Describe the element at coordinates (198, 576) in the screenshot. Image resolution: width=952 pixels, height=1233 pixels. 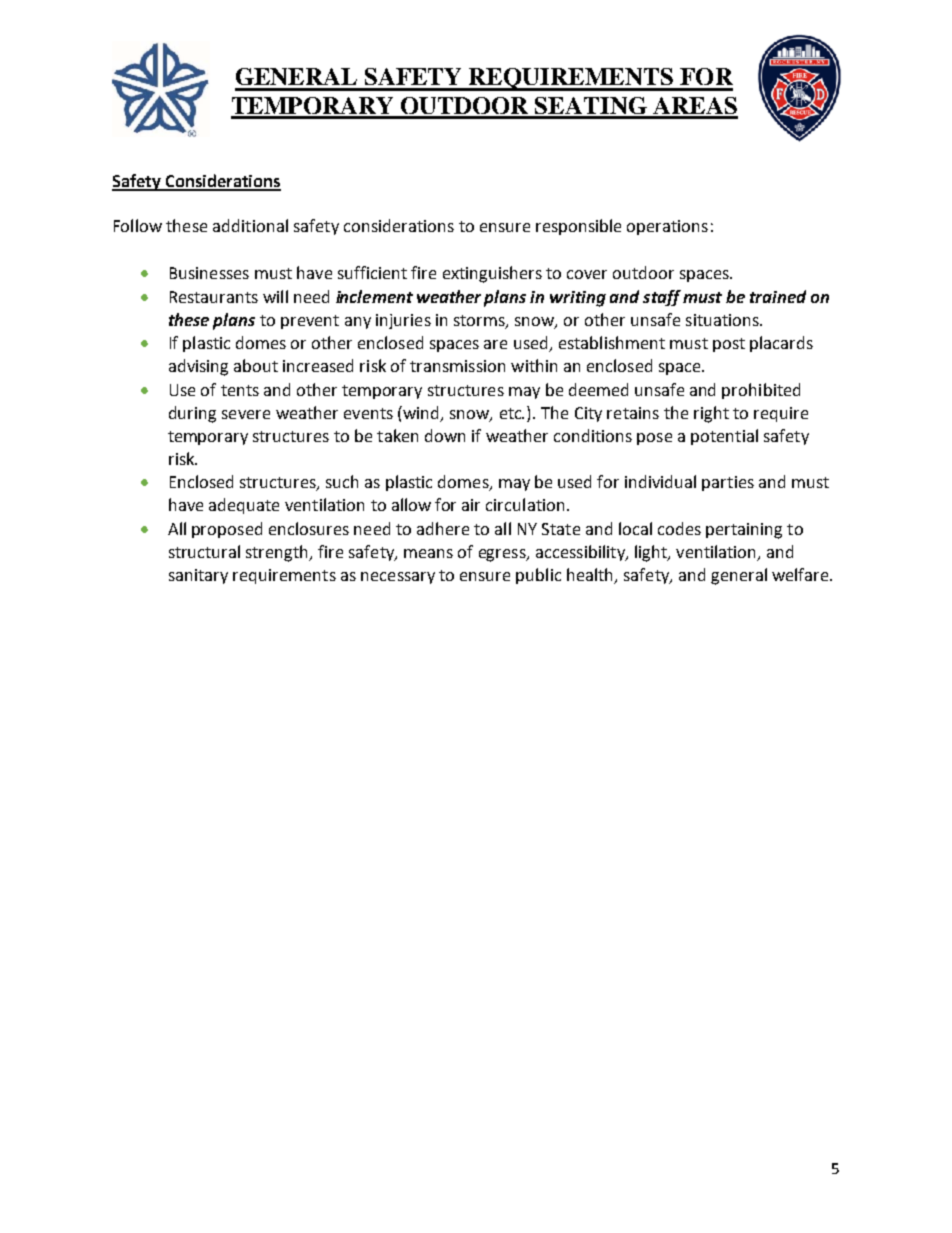
I see `sanitary` at that location.
